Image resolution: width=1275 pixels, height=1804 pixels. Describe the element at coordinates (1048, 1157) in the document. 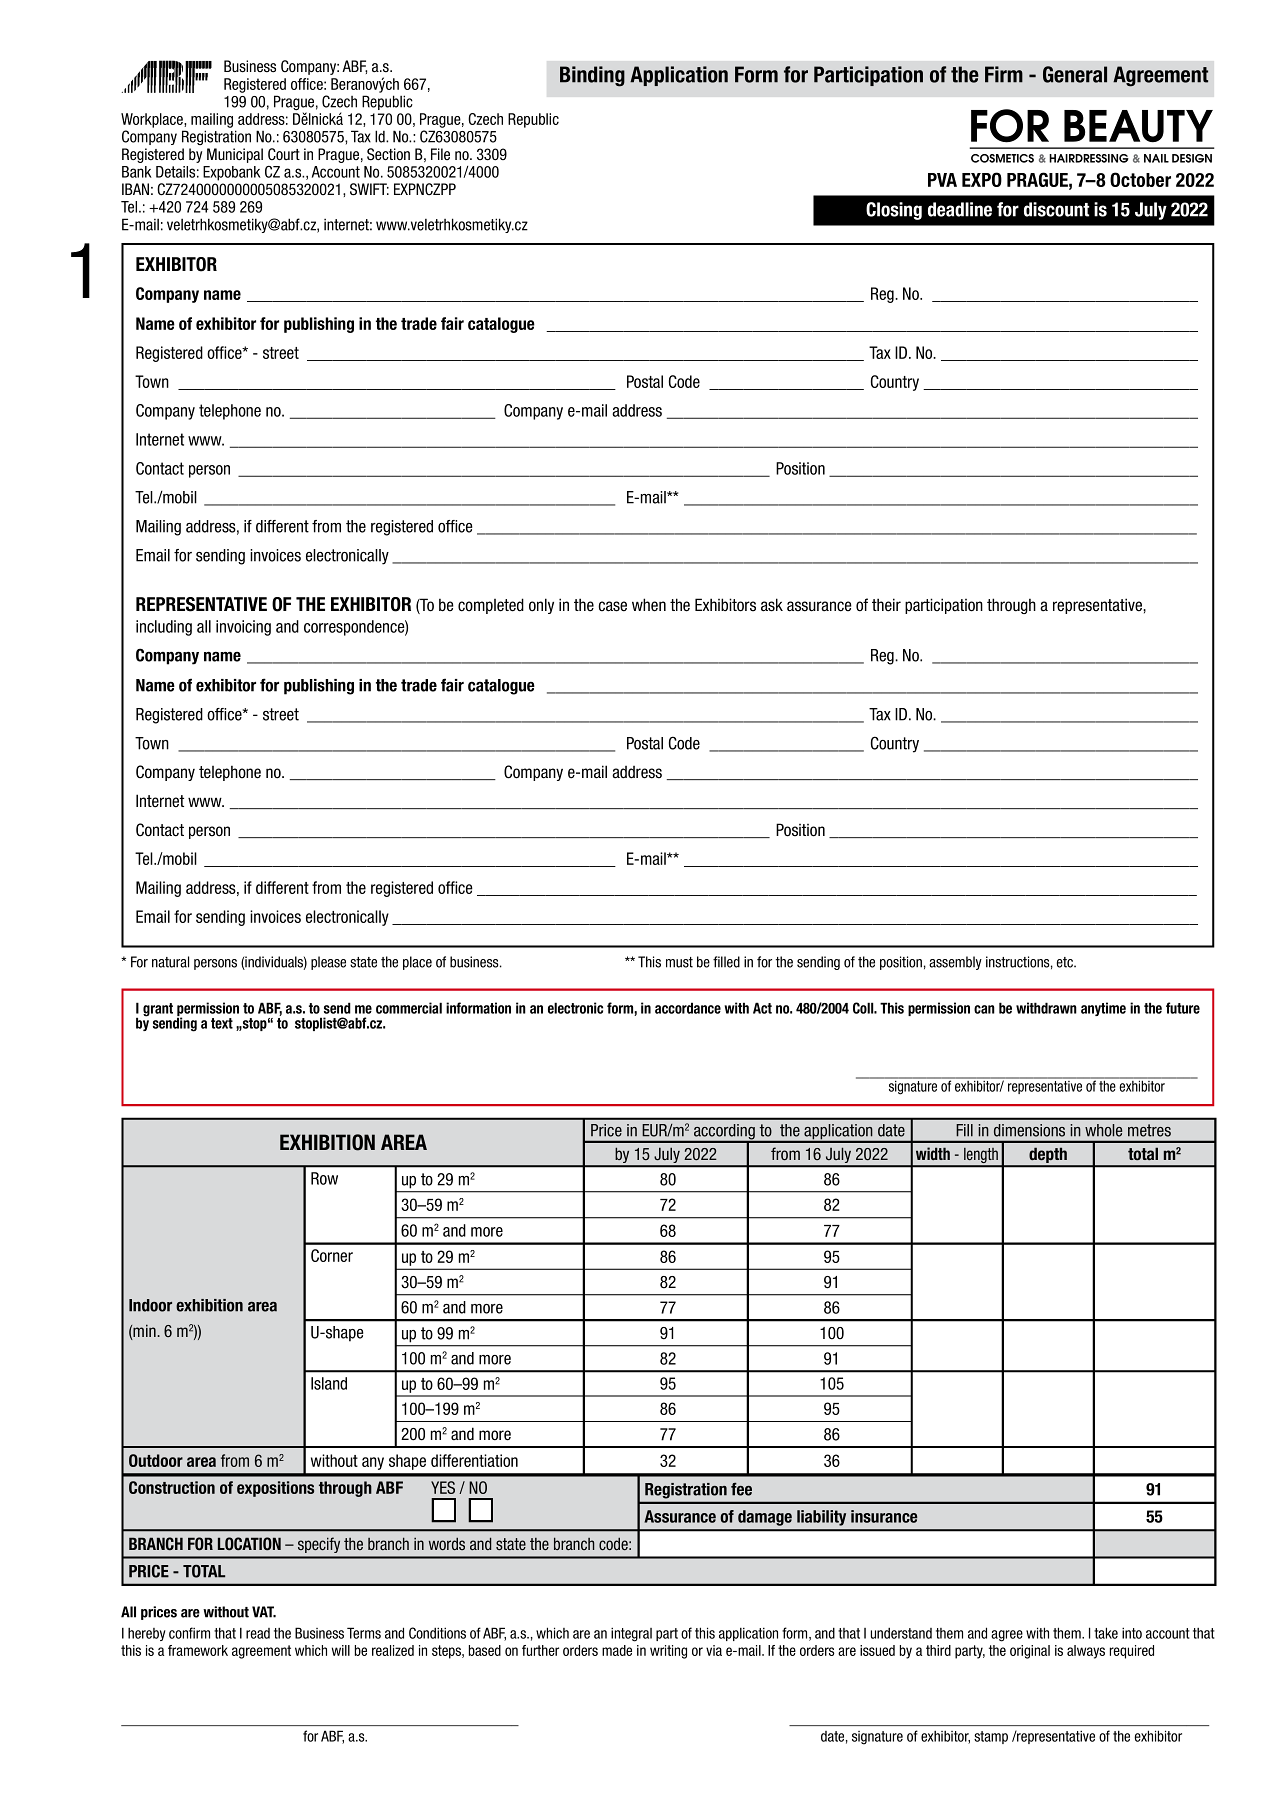

I see `depth` at that location.
